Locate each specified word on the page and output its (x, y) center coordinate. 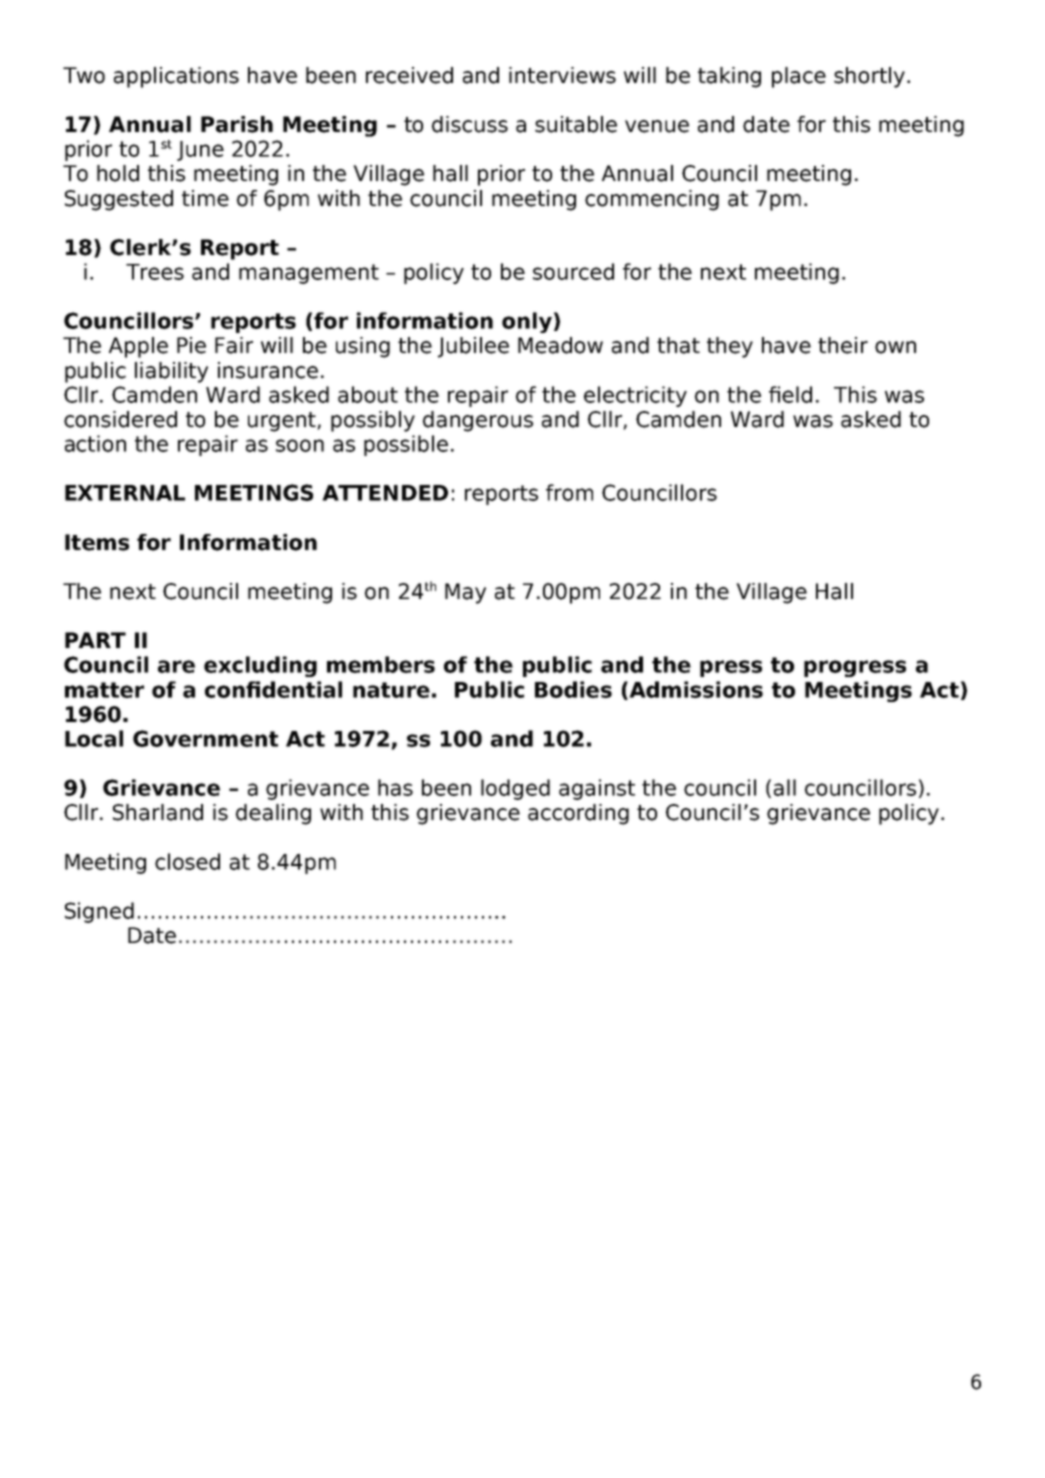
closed (187, 861)
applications (176, 77)
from (569, 492)
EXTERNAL (125, 493)
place (799, 77)
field (790, 394)
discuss (470, 124)
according (578, 814)
